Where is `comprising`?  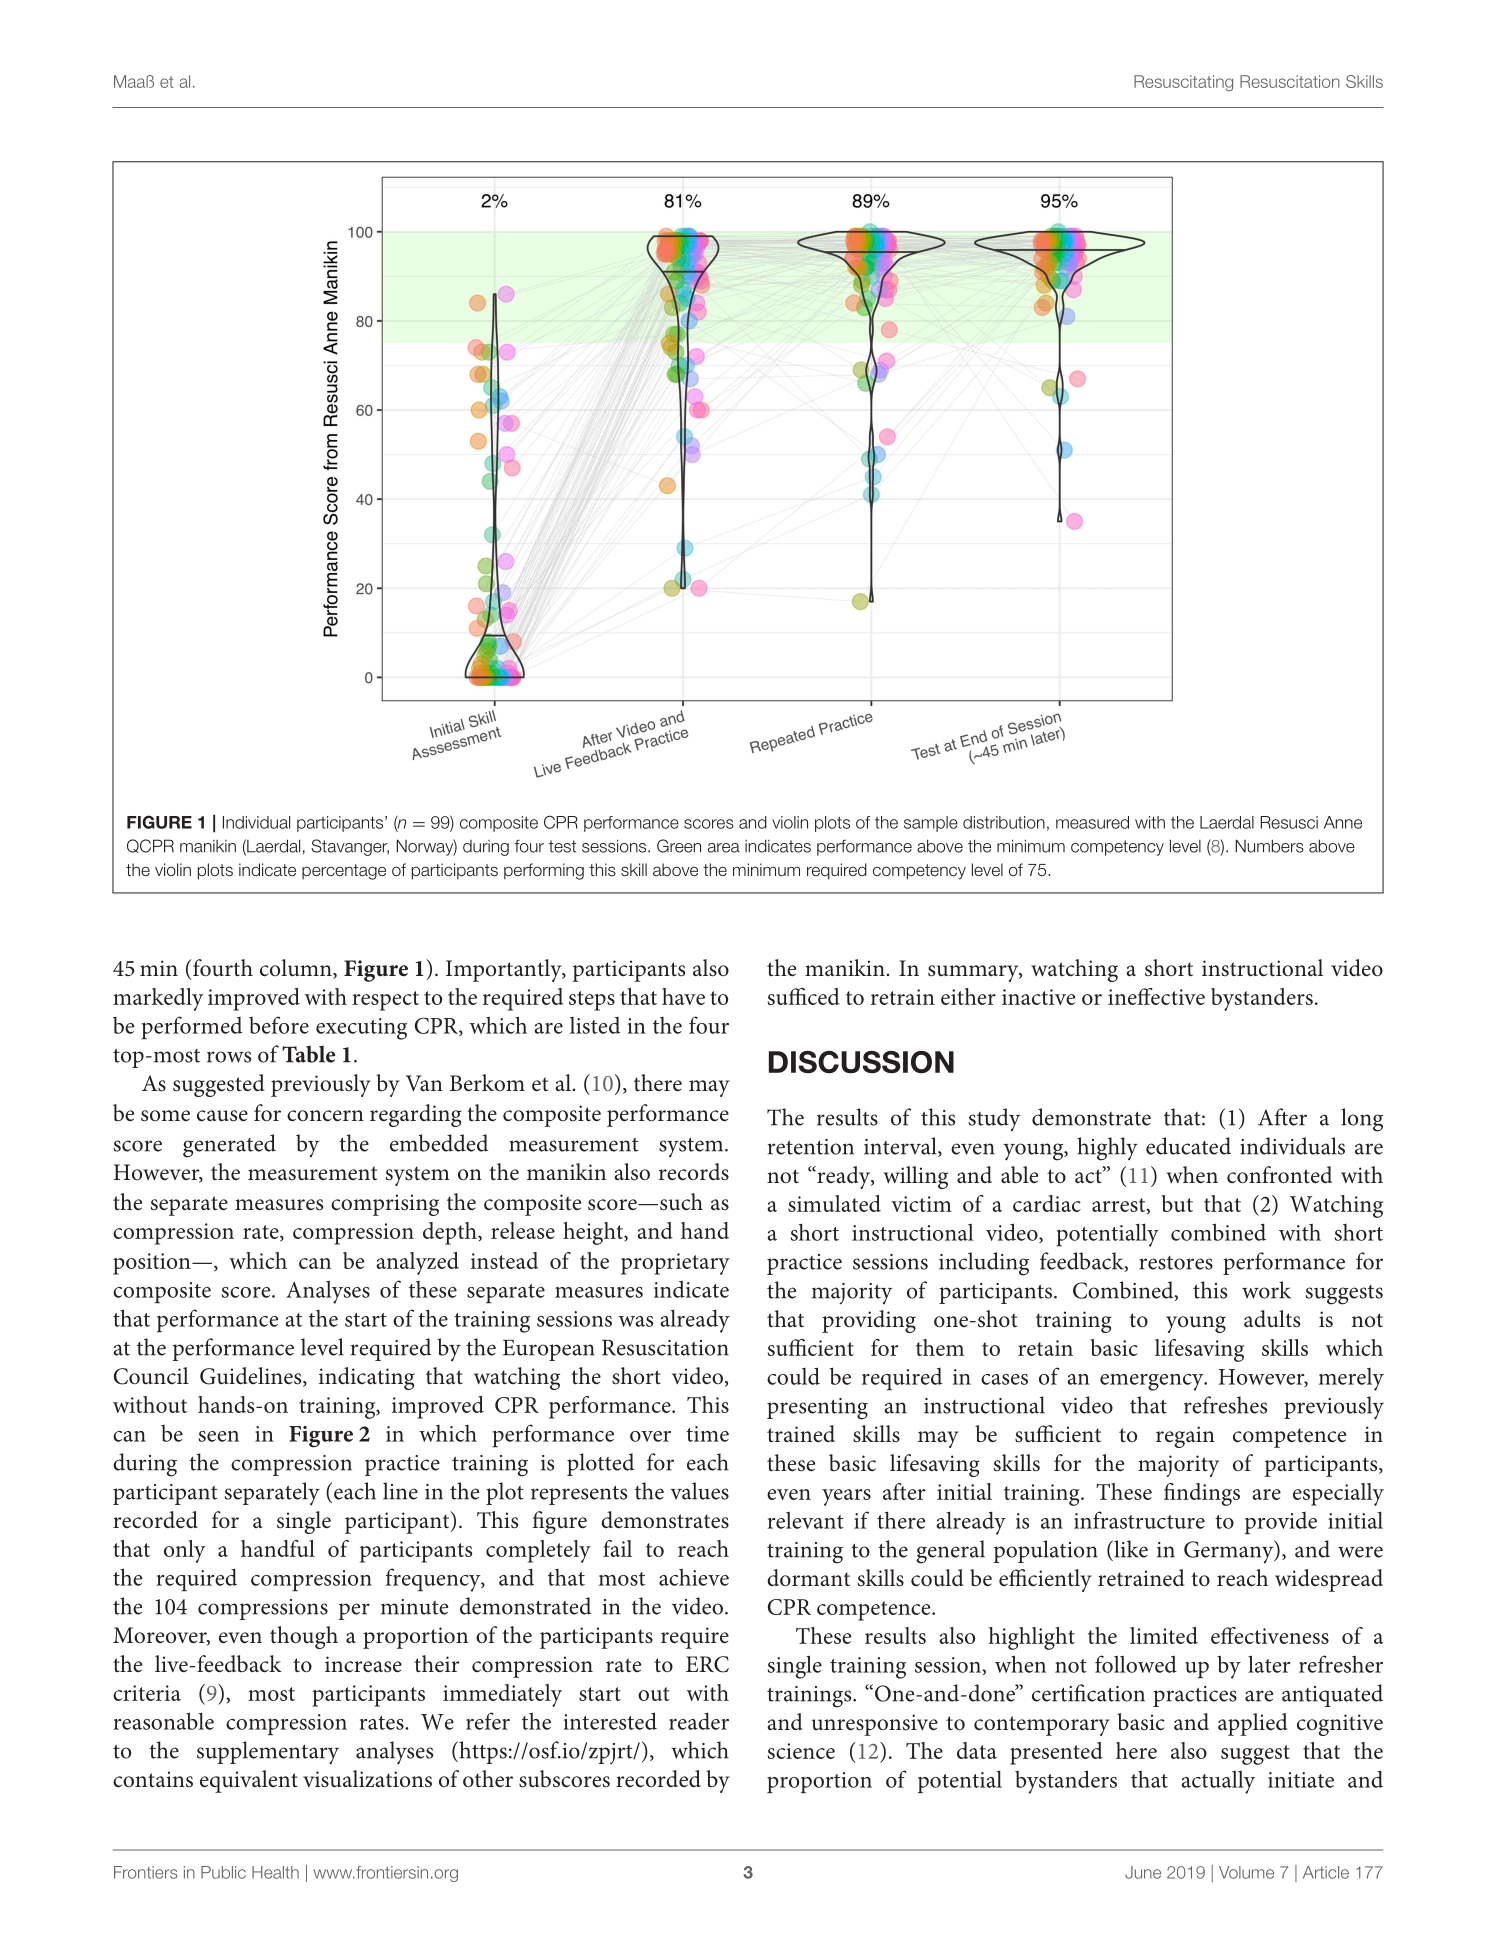
comprising is located at coordinates (385, 1205).
